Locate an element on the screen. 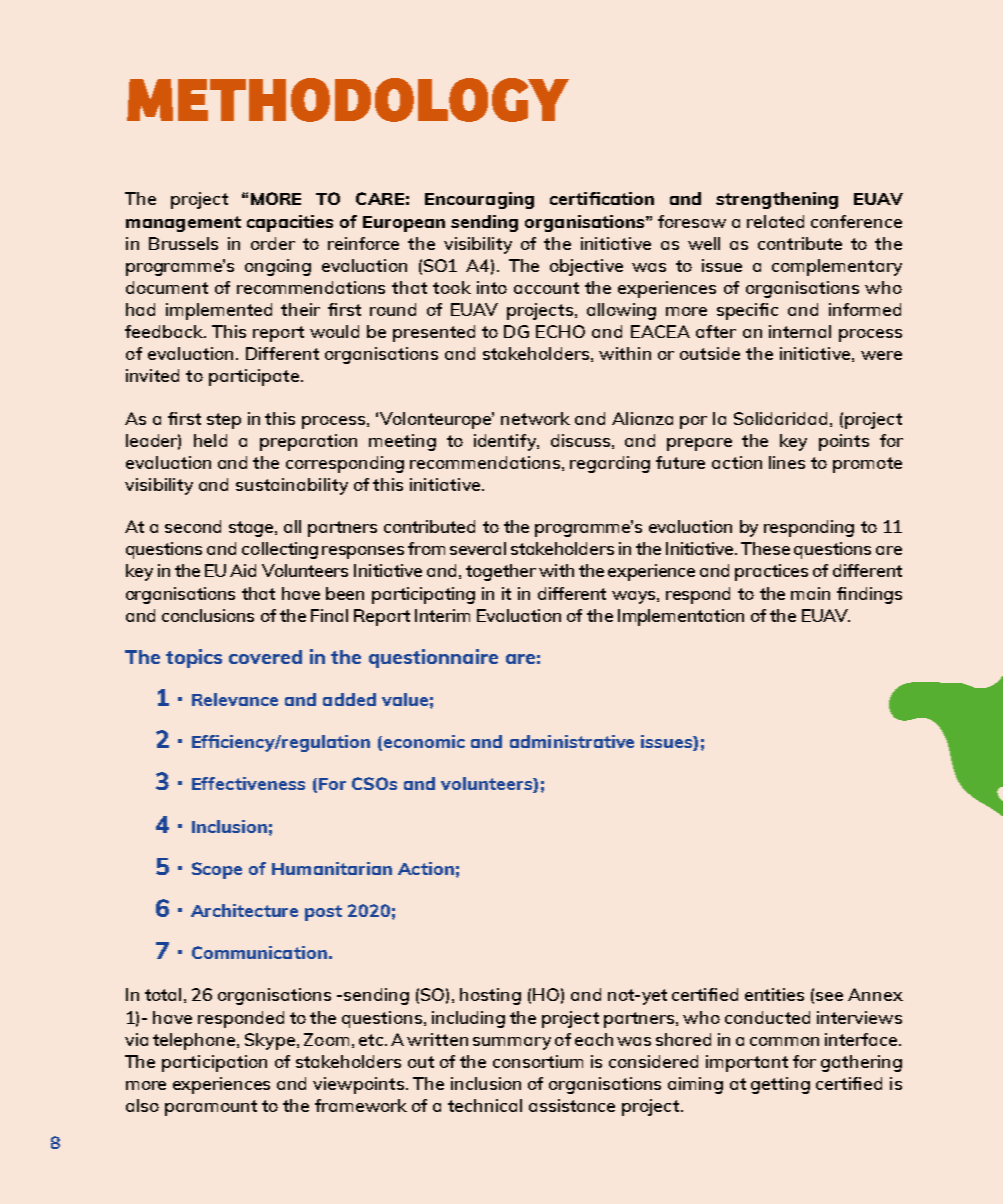  getting is located at coordinates (780, 1085).
